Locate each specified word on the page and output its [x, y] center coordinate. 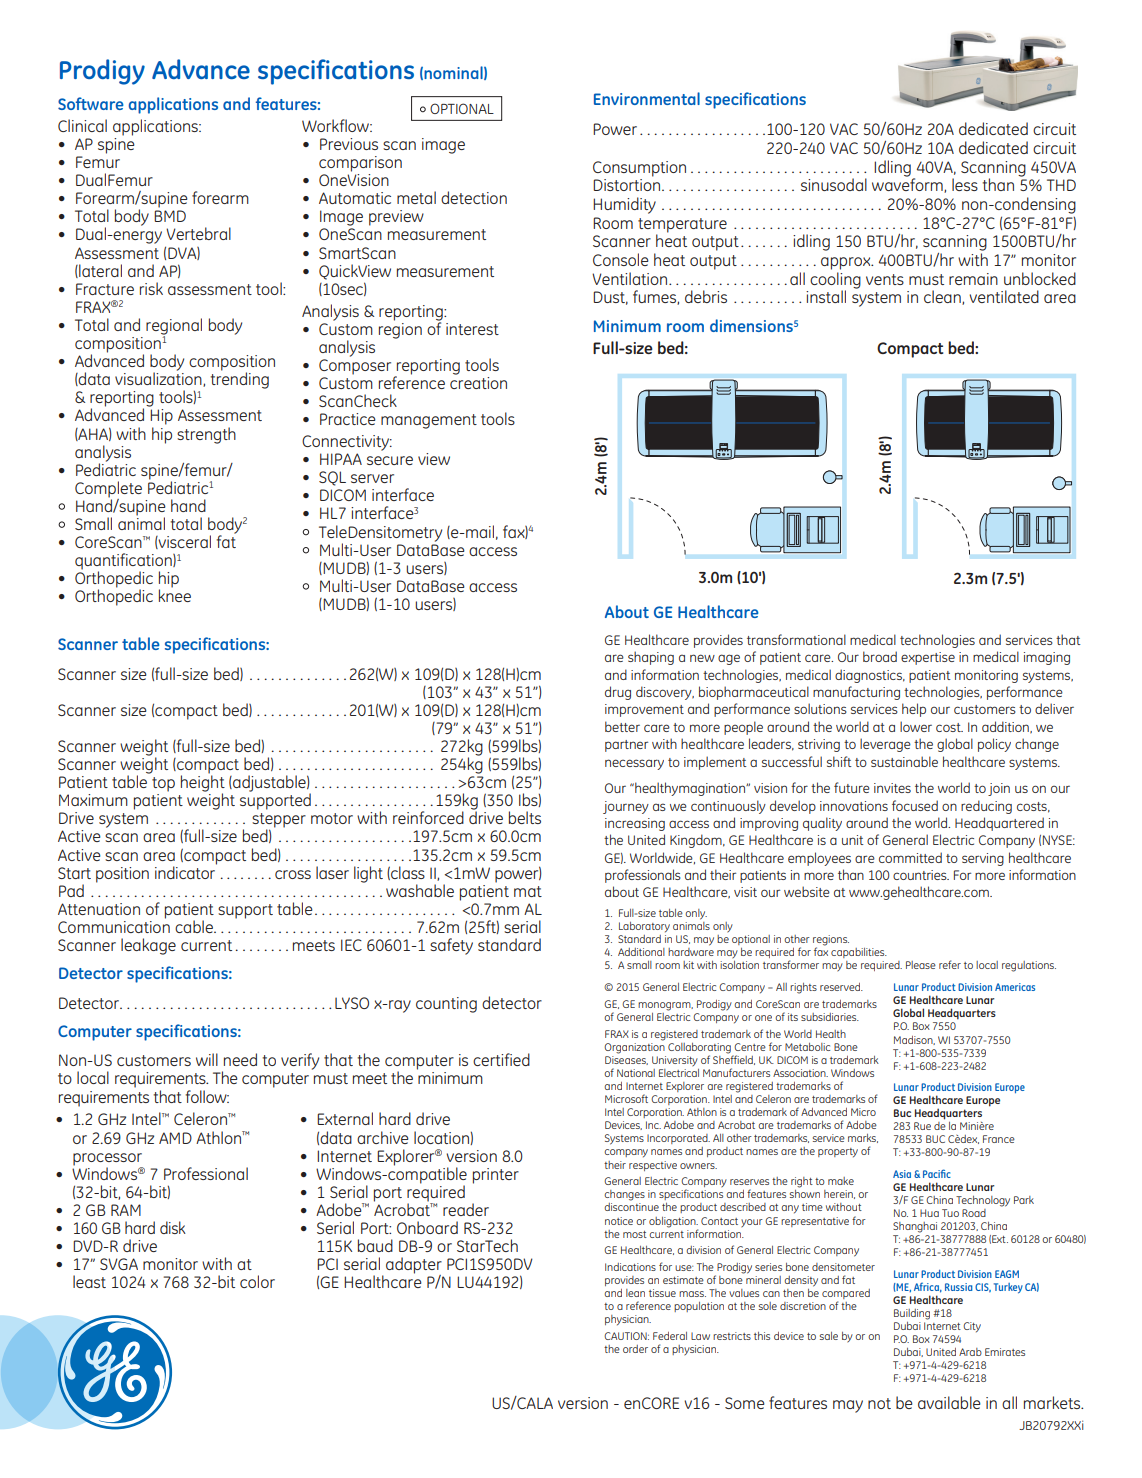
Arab [970, 1352]
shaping [651, 658]
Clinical [82, 125]
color [257, 1281]
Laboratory [644, 927]
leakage [148, 946]
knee [175, 594]
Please [921, 965]
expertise [928, 658]
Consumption [639, 169]
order [635, 1349]
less [965, 184]
